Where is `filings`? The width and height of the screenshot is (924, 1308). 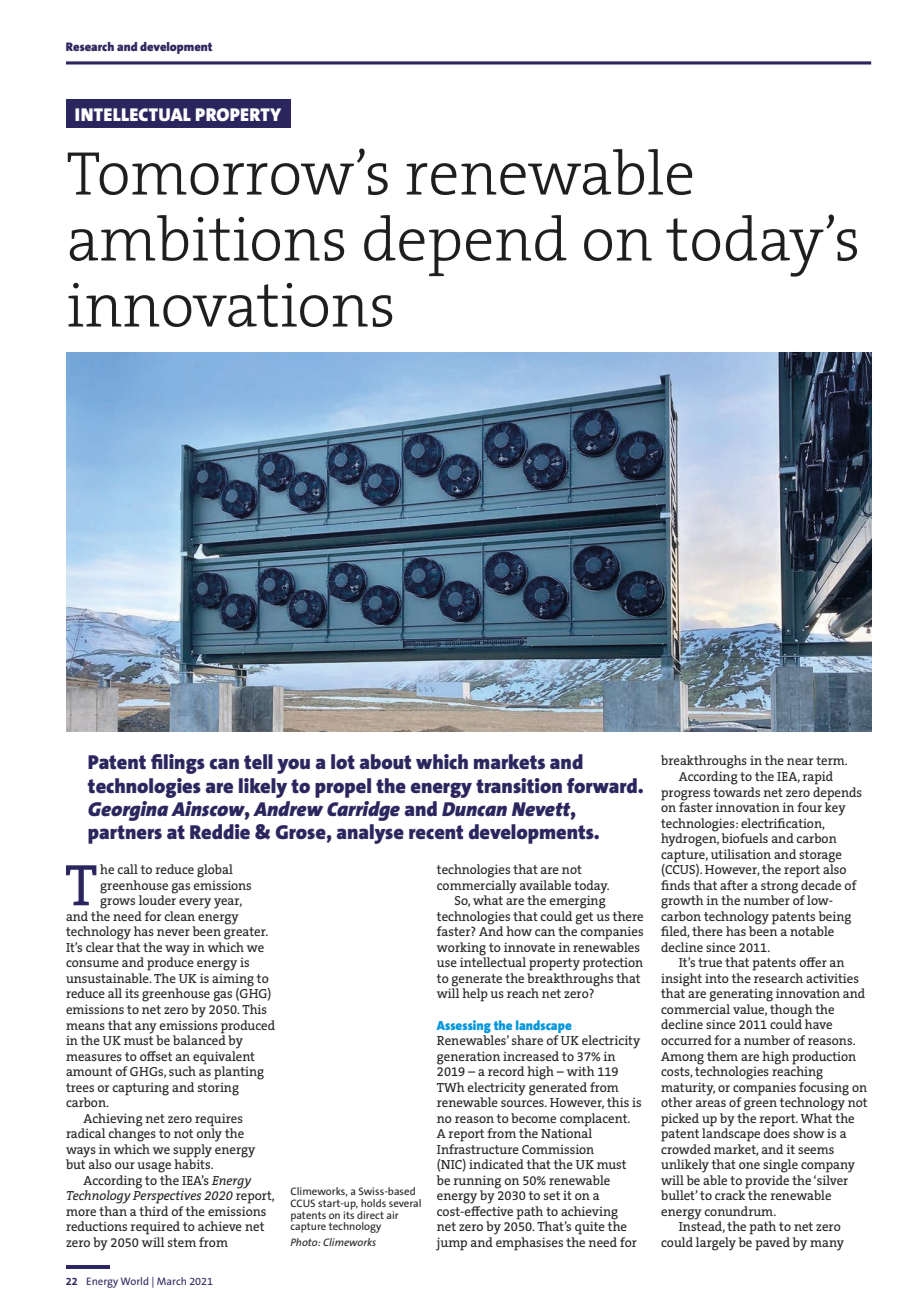
filings is located at coordinates (178, 764).
